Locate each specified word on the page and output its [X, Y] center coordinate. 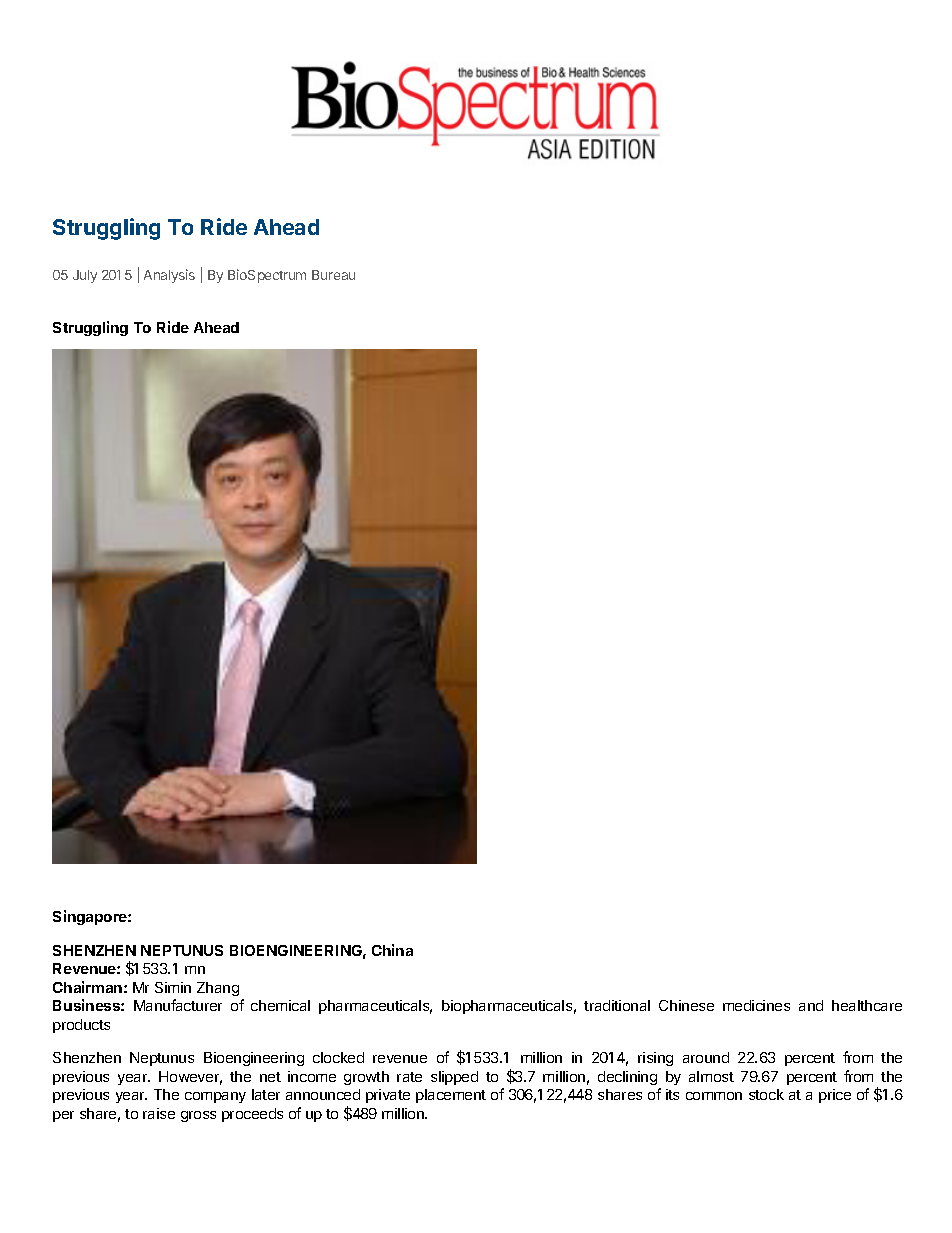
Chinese [686, 1005]
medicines [756, 1005]
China [392, 950]
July [85, 276]
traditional [617, 1005]
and [811, 1005]
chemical [280, 1005]
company [215, 1097]
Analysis [169, 276]
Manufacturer [178, 1005]
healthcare [867, 1005]
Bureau [333, 275]
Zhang [218, 989]
